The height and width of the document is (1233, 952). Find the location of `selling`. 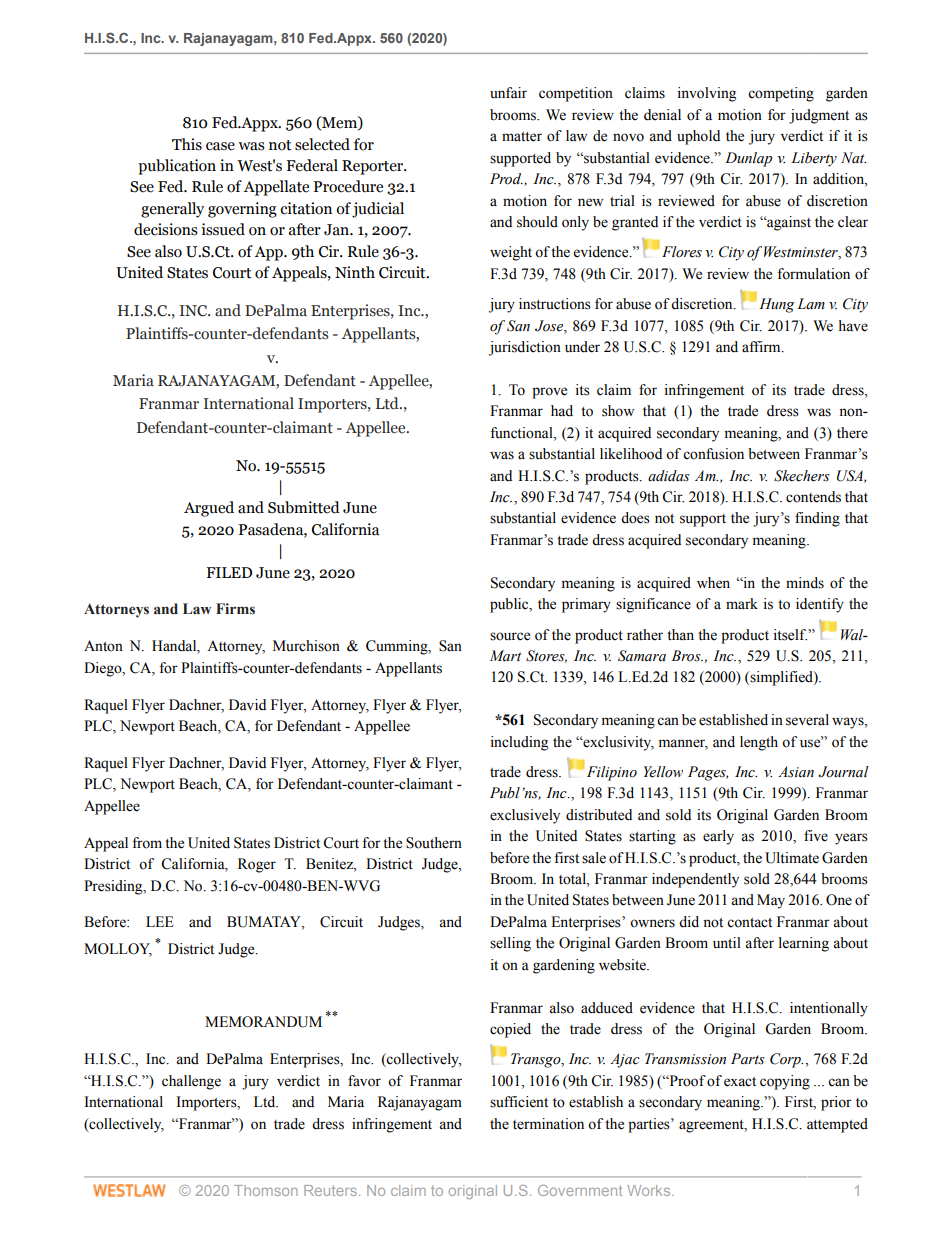

selling is located at coordinates (510, 944).
